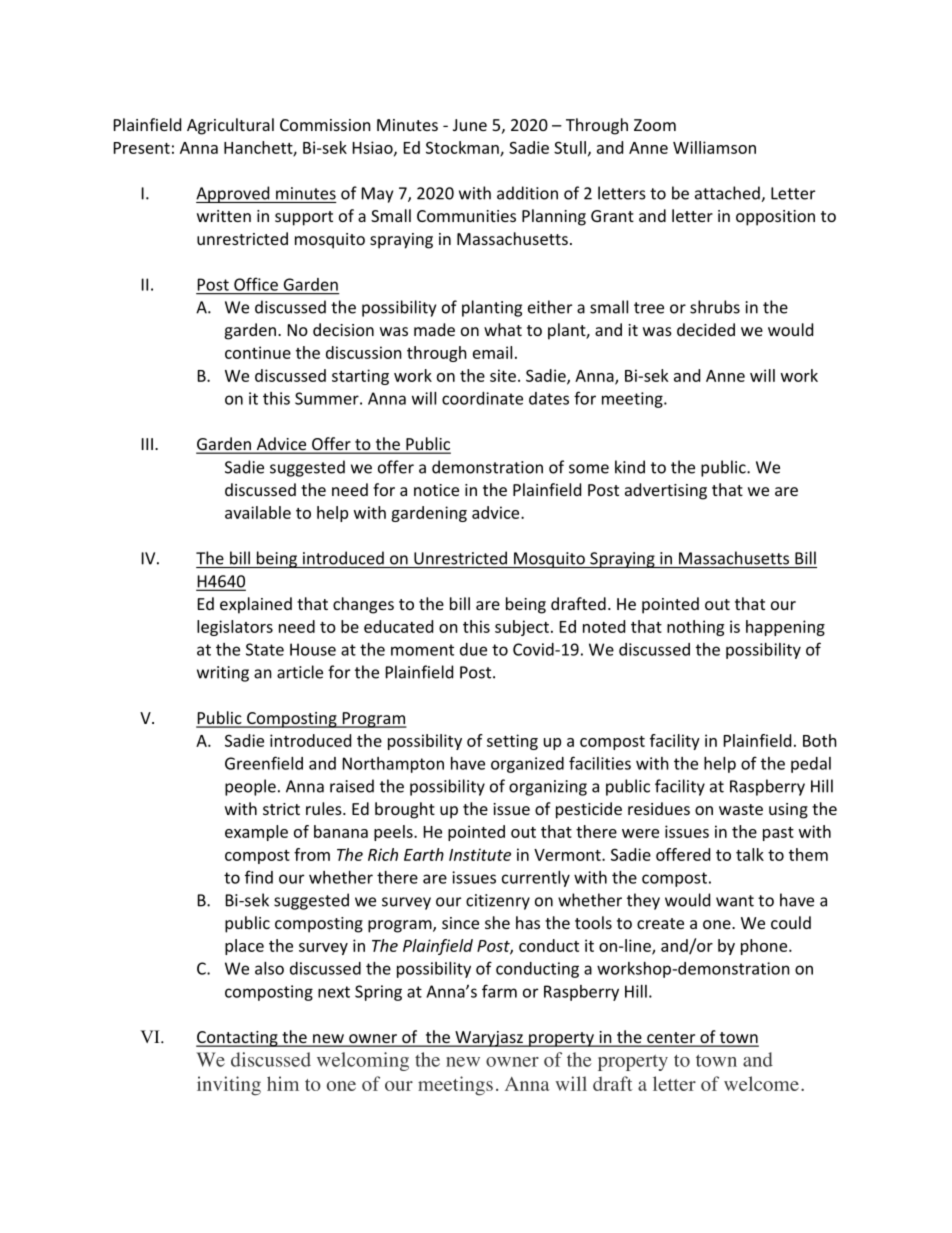  I want to click on Contacting, so click(238, 1039).
